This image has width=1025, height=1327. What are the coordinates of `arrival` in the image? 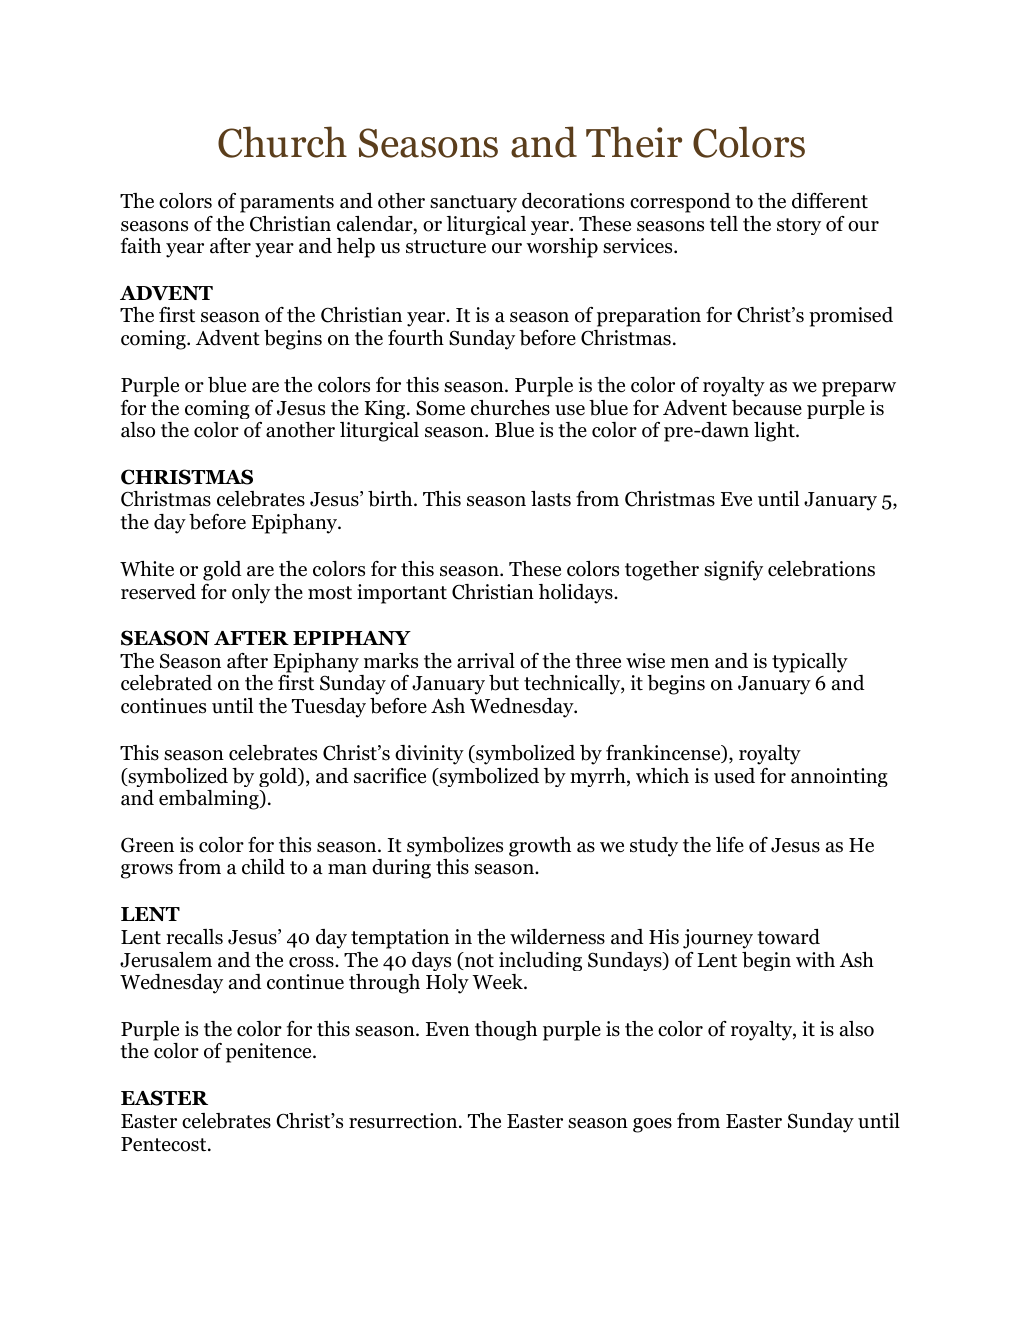 It's located at (486, 661).
